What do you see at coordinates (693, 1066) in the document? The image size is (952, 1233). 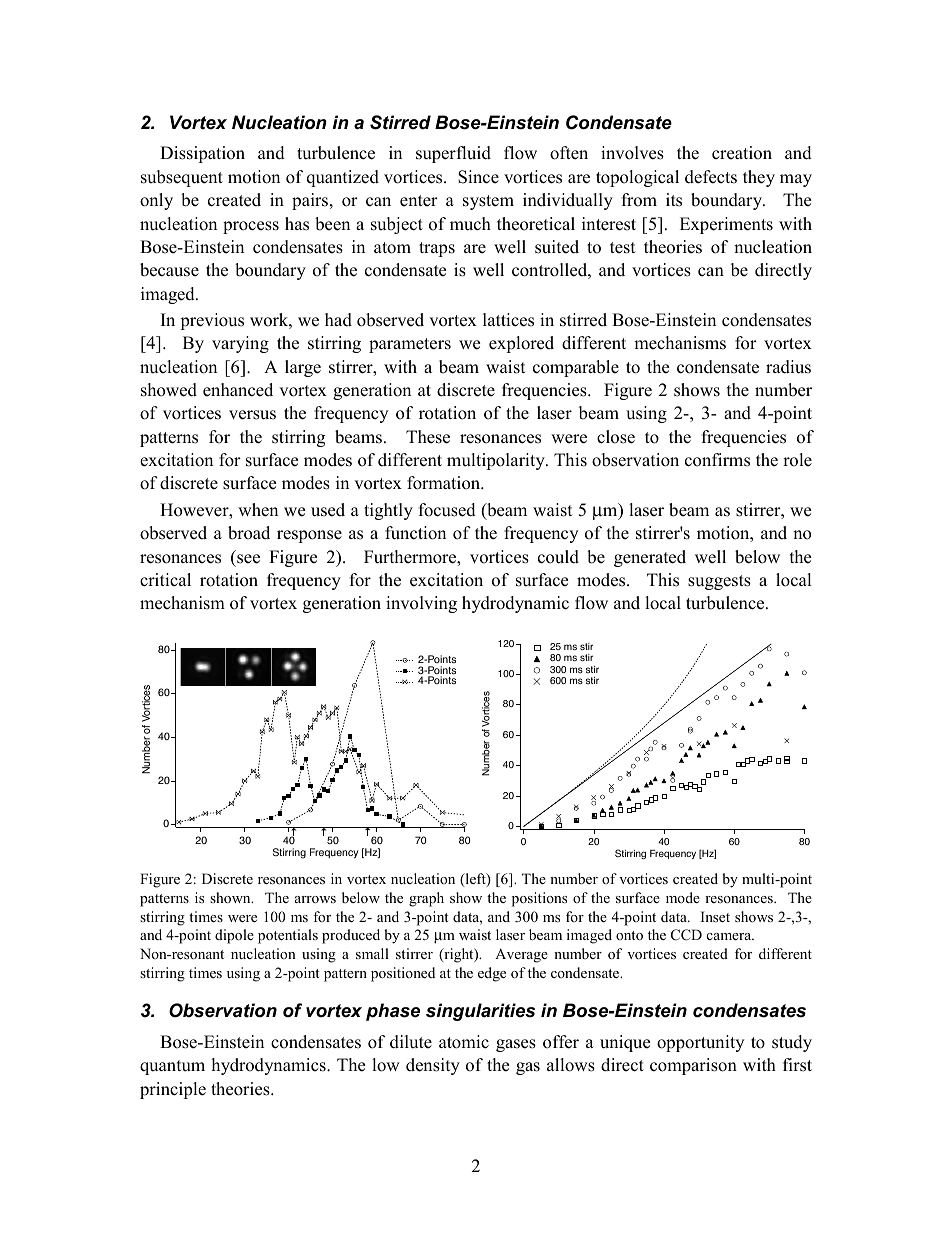 I see `comparison` at bounding box center [693, 1066].
